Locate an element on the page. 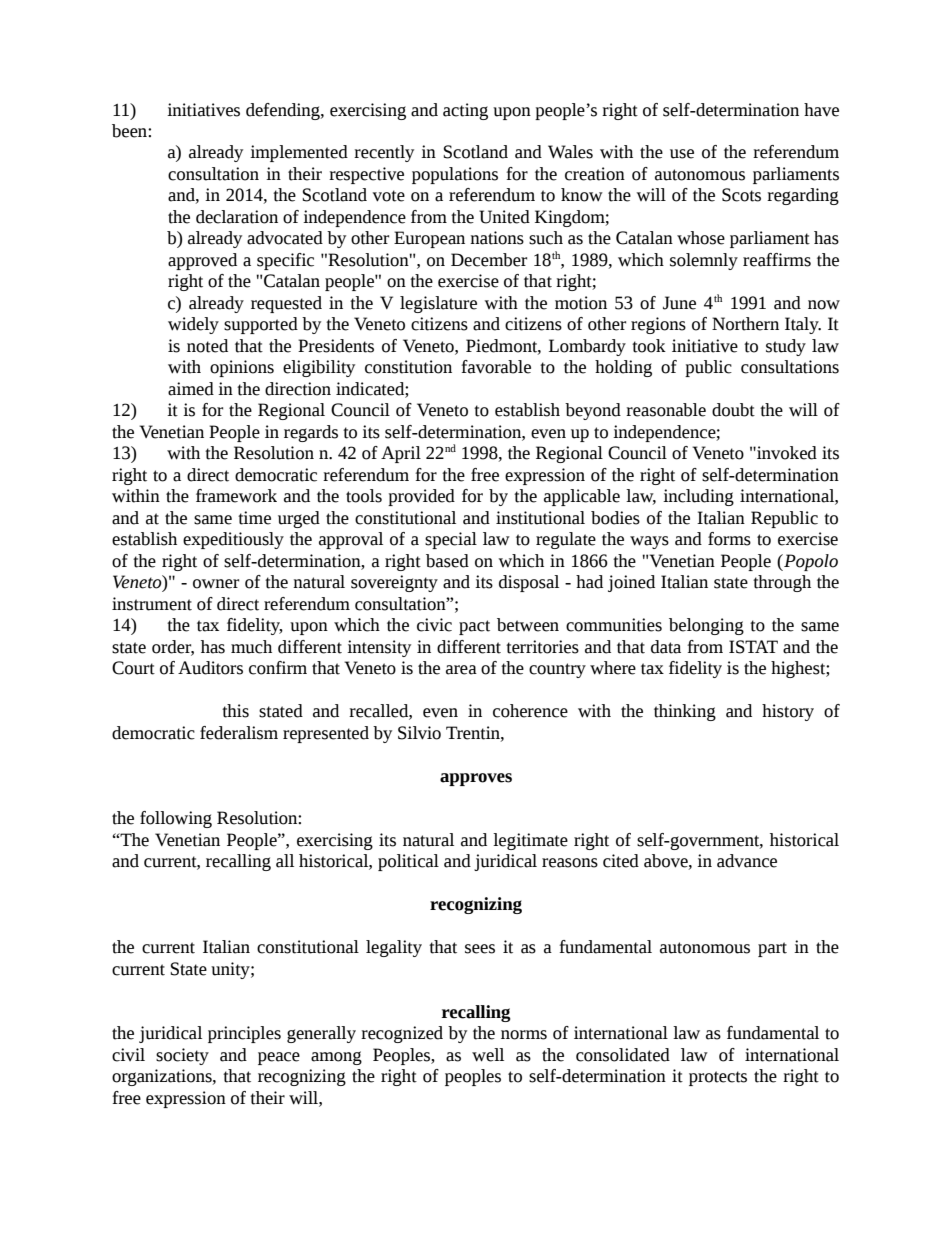 The width and height of the document is (952, 1233). use is located at coordinates (682, 154).
